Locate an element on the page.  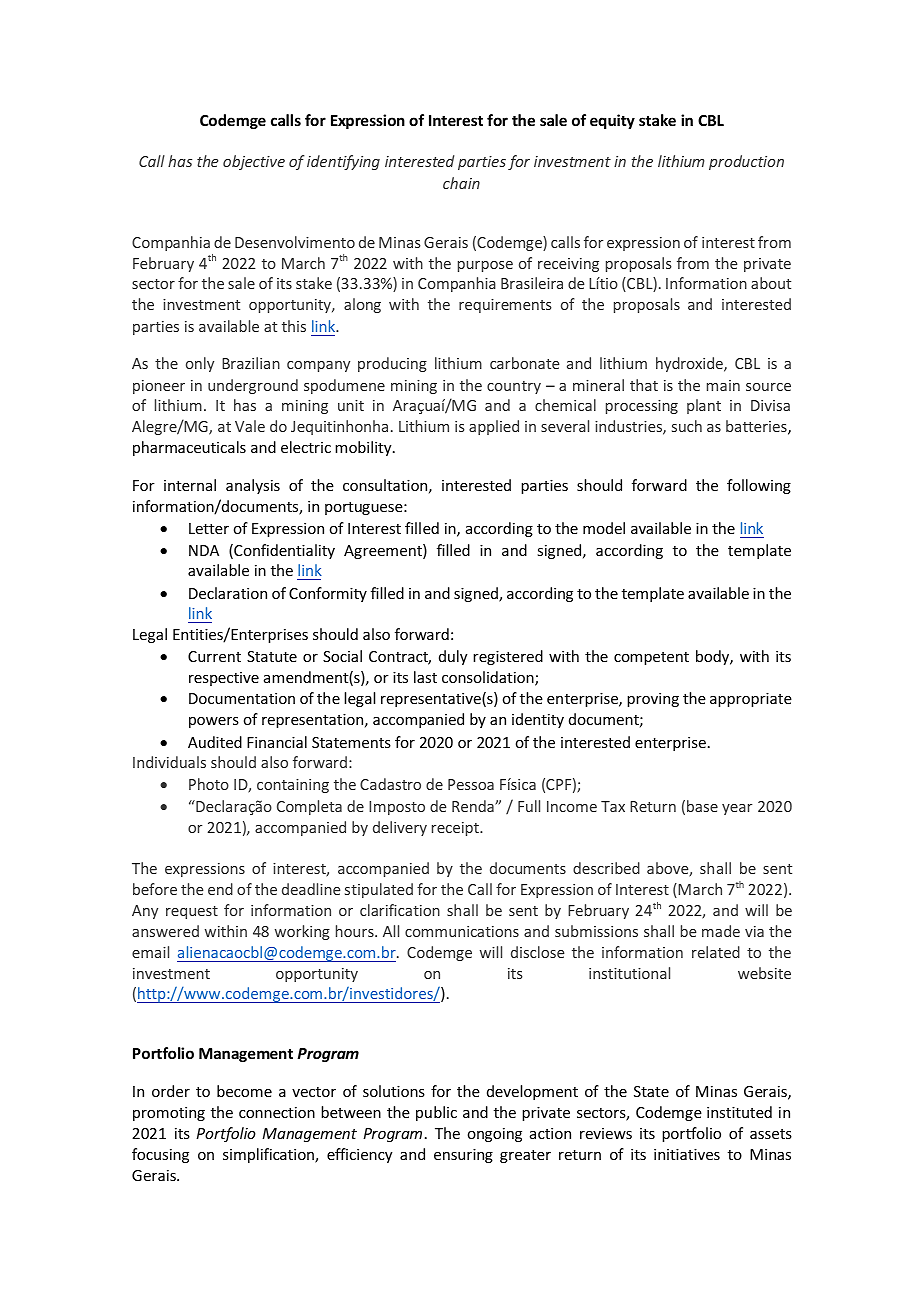
analysis is located at coordinates (253, 486).
